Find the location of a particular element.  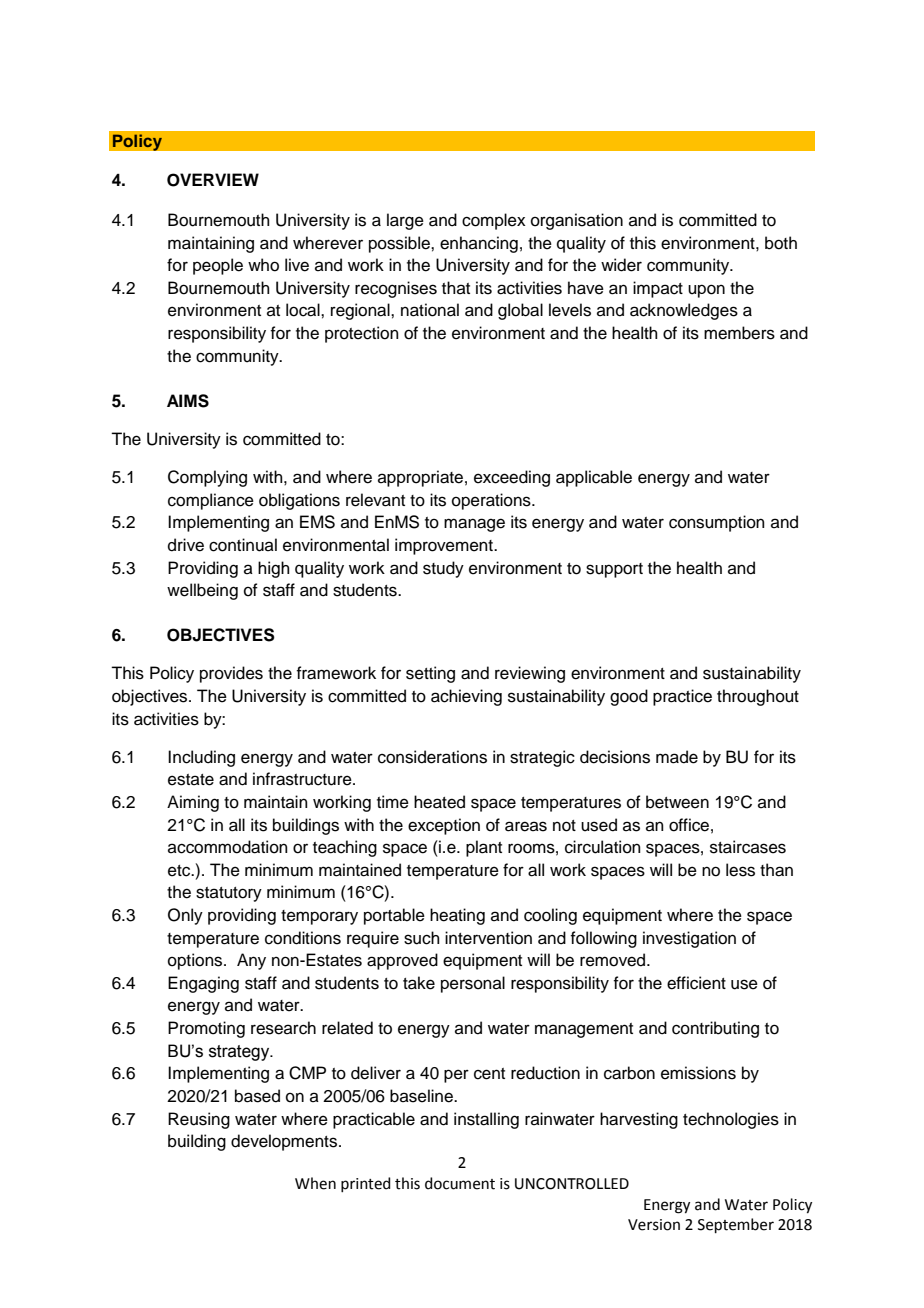

OVERVIEW is located at coordinates (213, 180).
